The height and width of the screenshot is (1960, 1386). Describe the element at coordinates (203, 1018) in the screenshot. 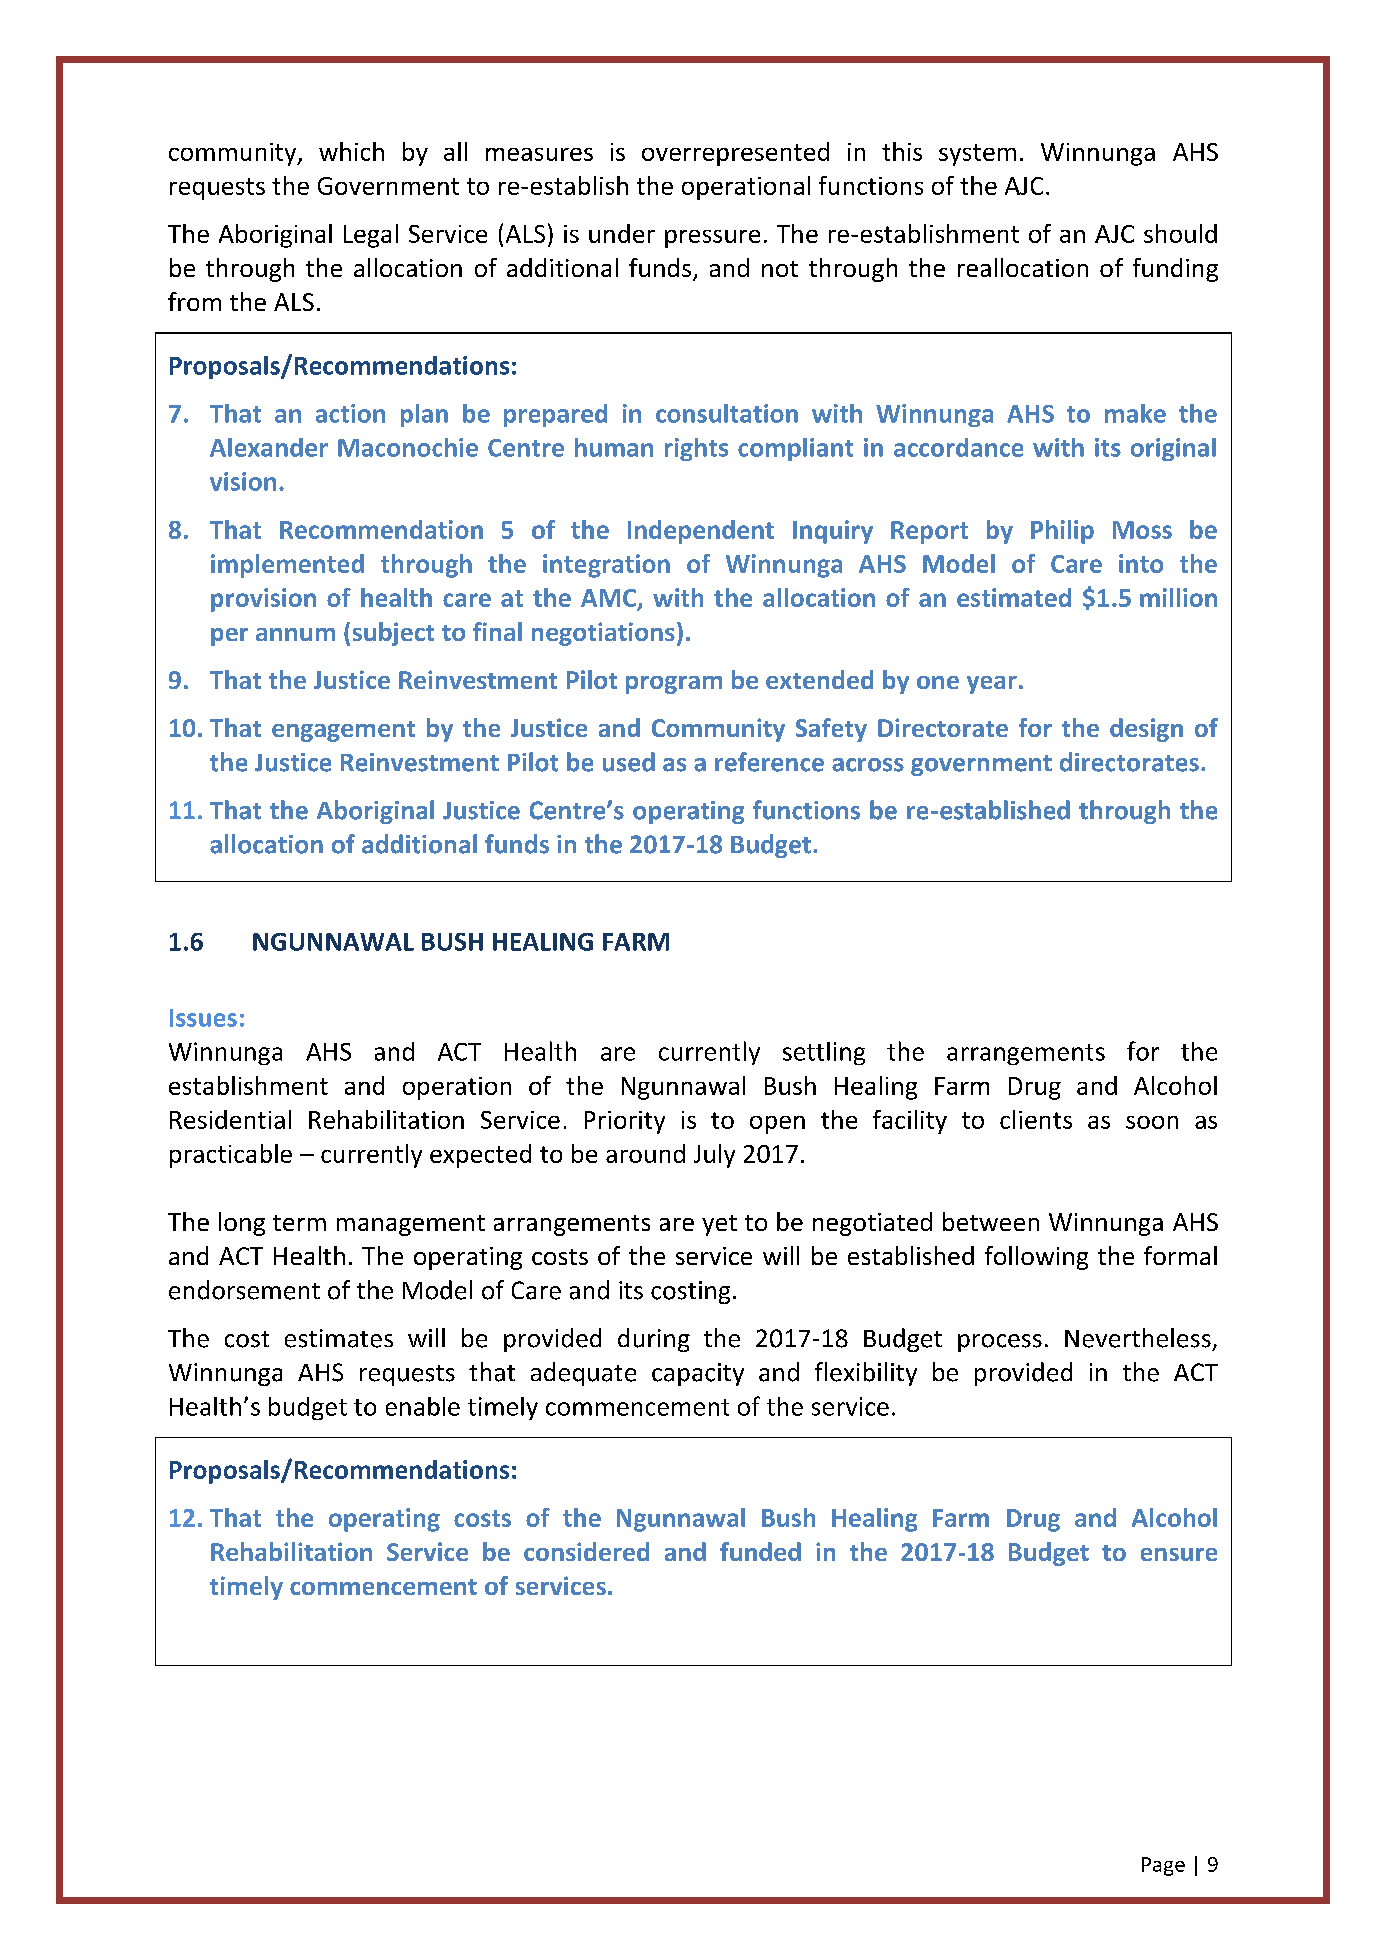

I see `Issues` at that location.
